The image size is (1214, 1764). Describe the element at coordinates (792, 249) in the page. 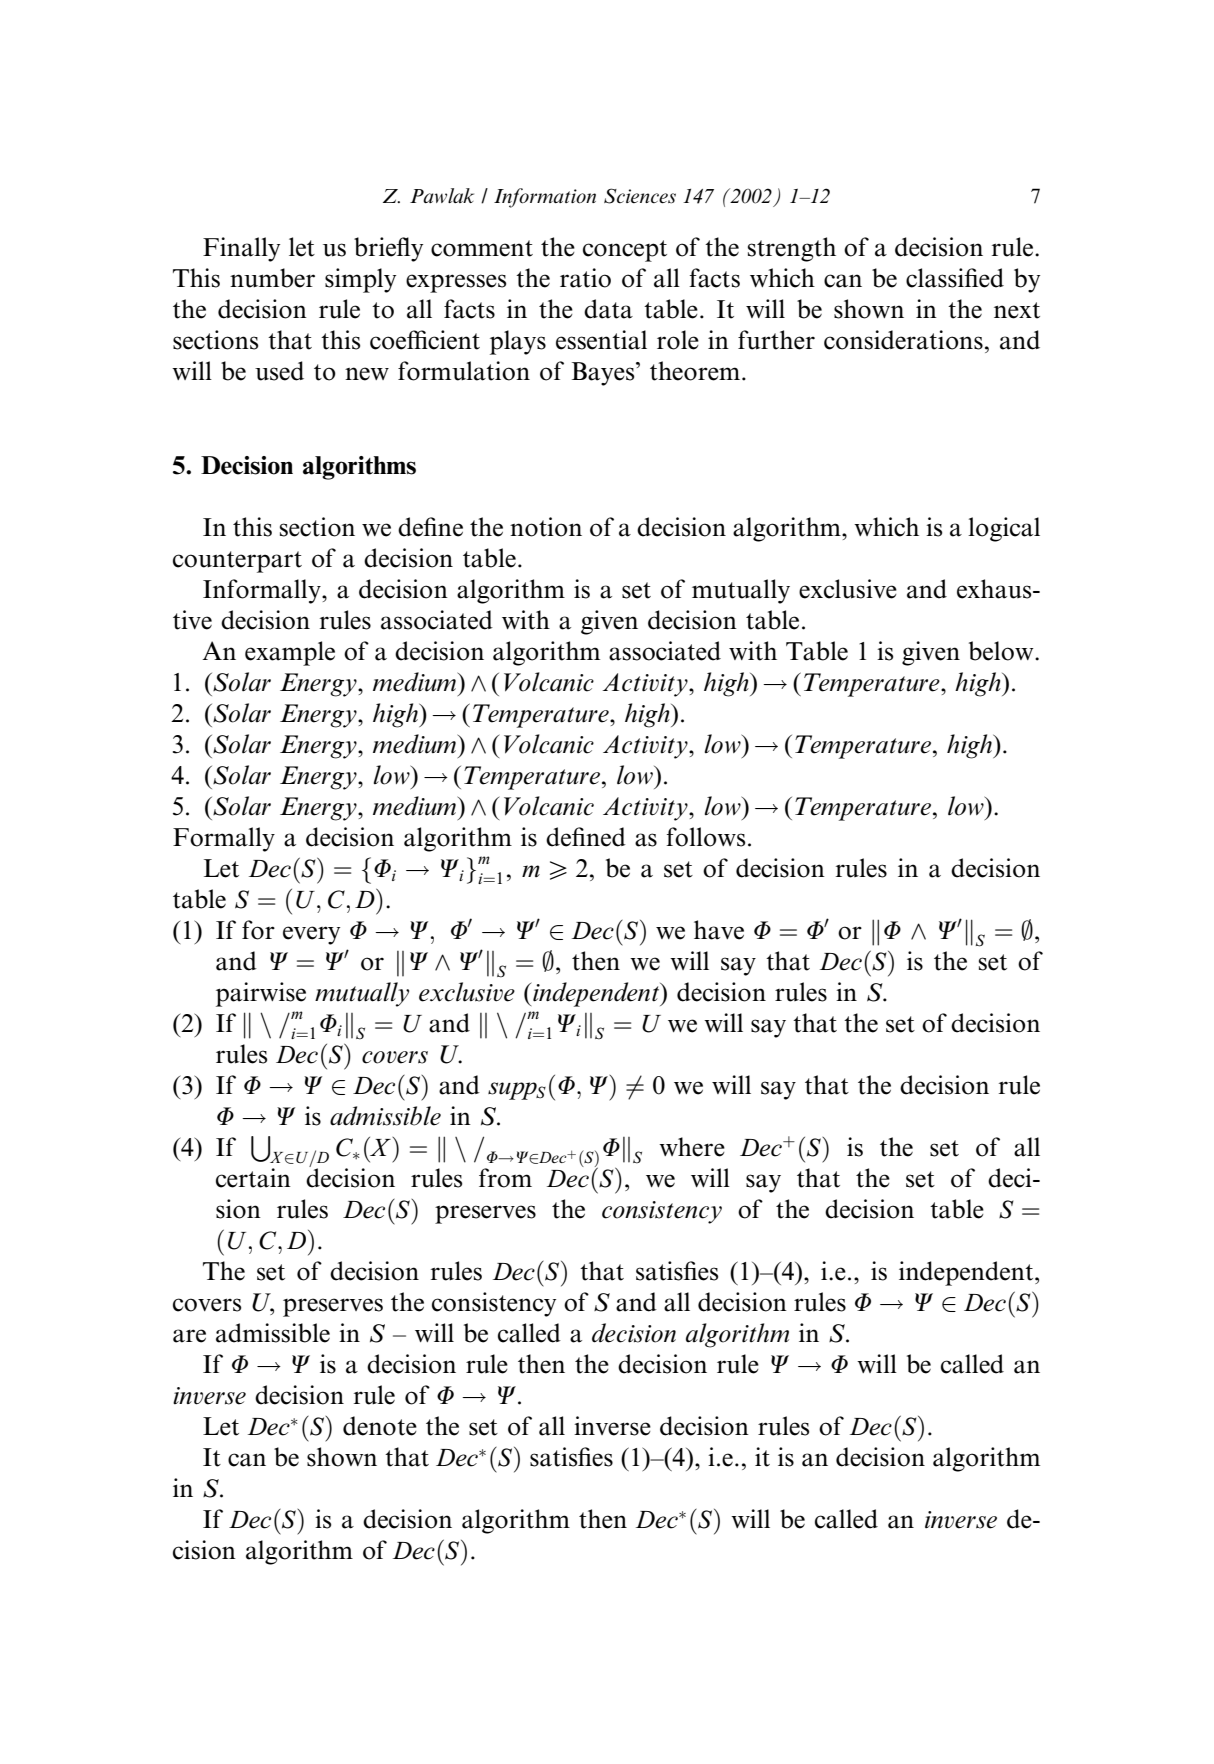

I see `strength` at that location.
